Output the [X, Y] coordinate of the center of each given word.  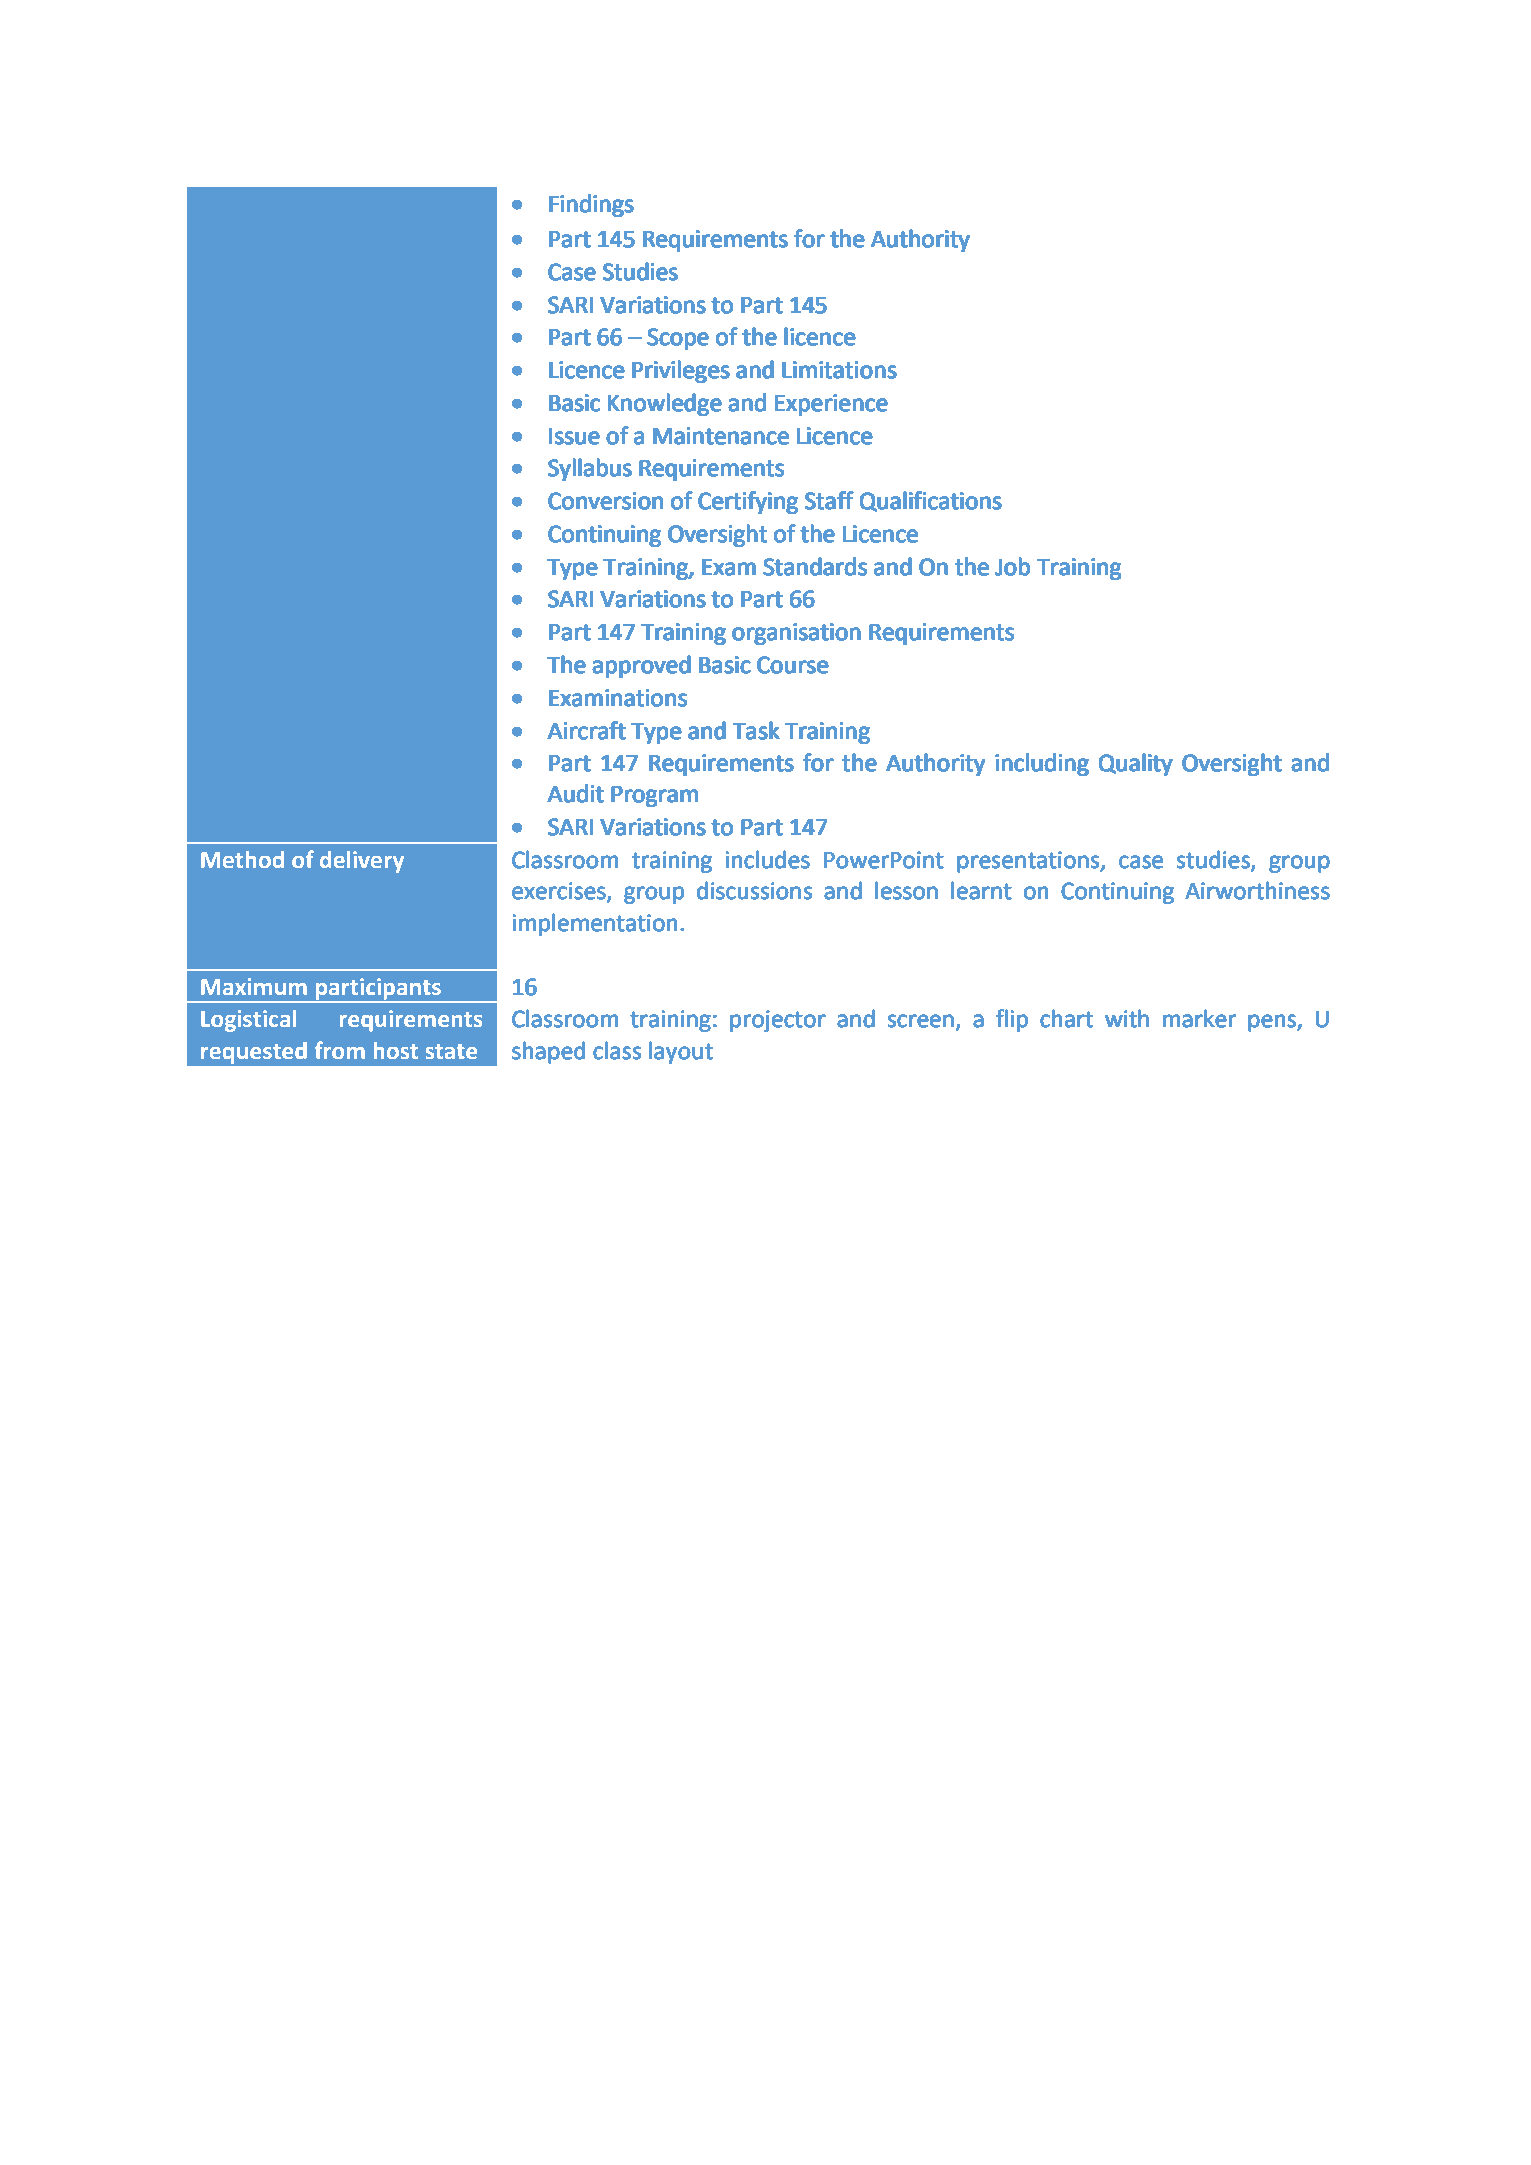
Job [1012, 567]
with [1127, 1019]
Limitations [839, 370]
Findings [591, 206]
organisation [796, 634]
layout [681, 1052]
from [340, 1050]
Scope [678, 339]
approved [641, 667]
